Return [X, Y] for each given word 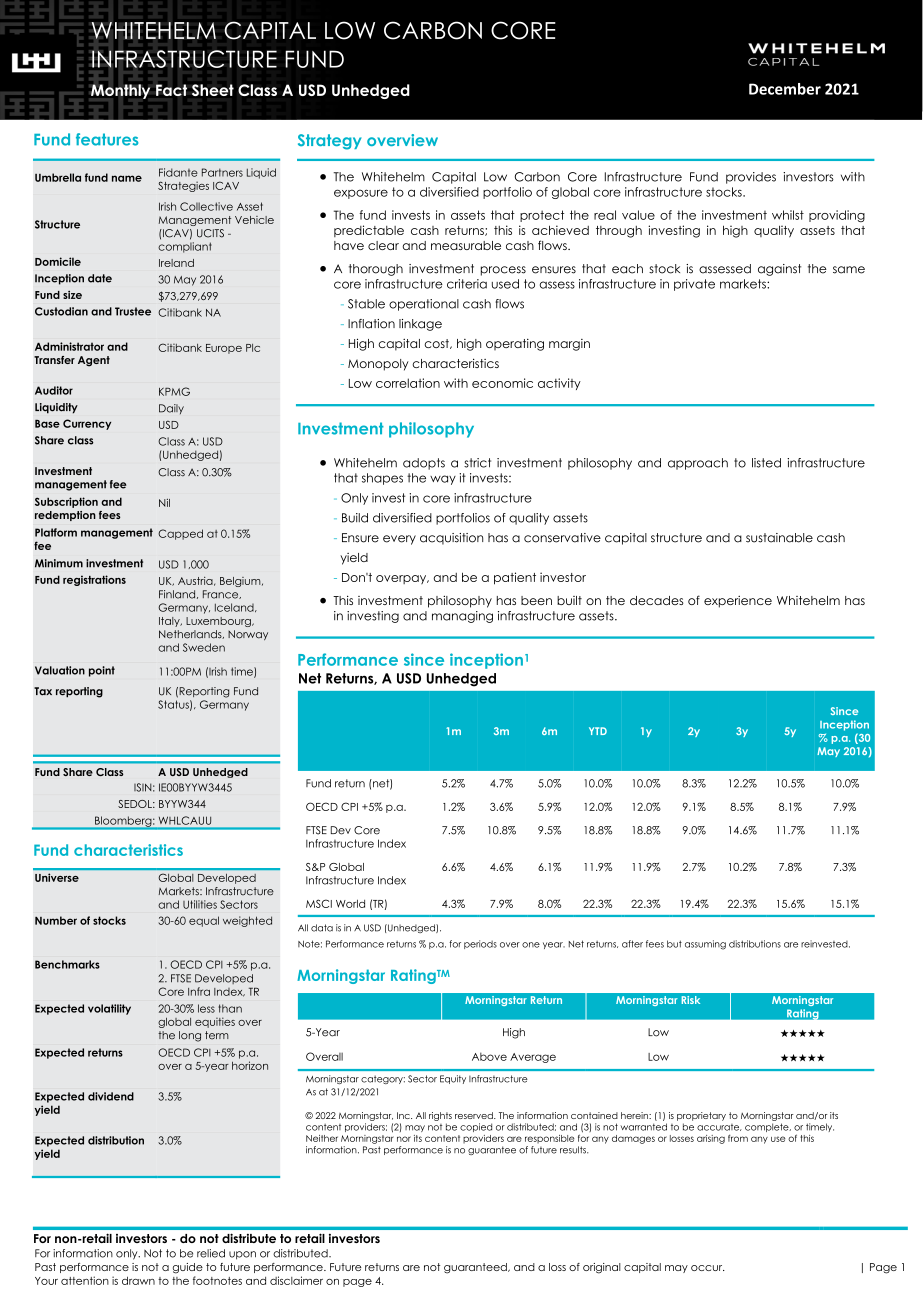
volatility [109, 1009]
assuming [705, 945]
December [785, 89]
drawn [138, 1280]
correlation [408, 383]
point [102, 671]
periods [480, 944]
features [107, 139]
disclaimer [296, 1280]
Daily [171, 409]
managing [462, 617]
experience [738, 602]
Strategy [329, 142]
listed [766, 463]
